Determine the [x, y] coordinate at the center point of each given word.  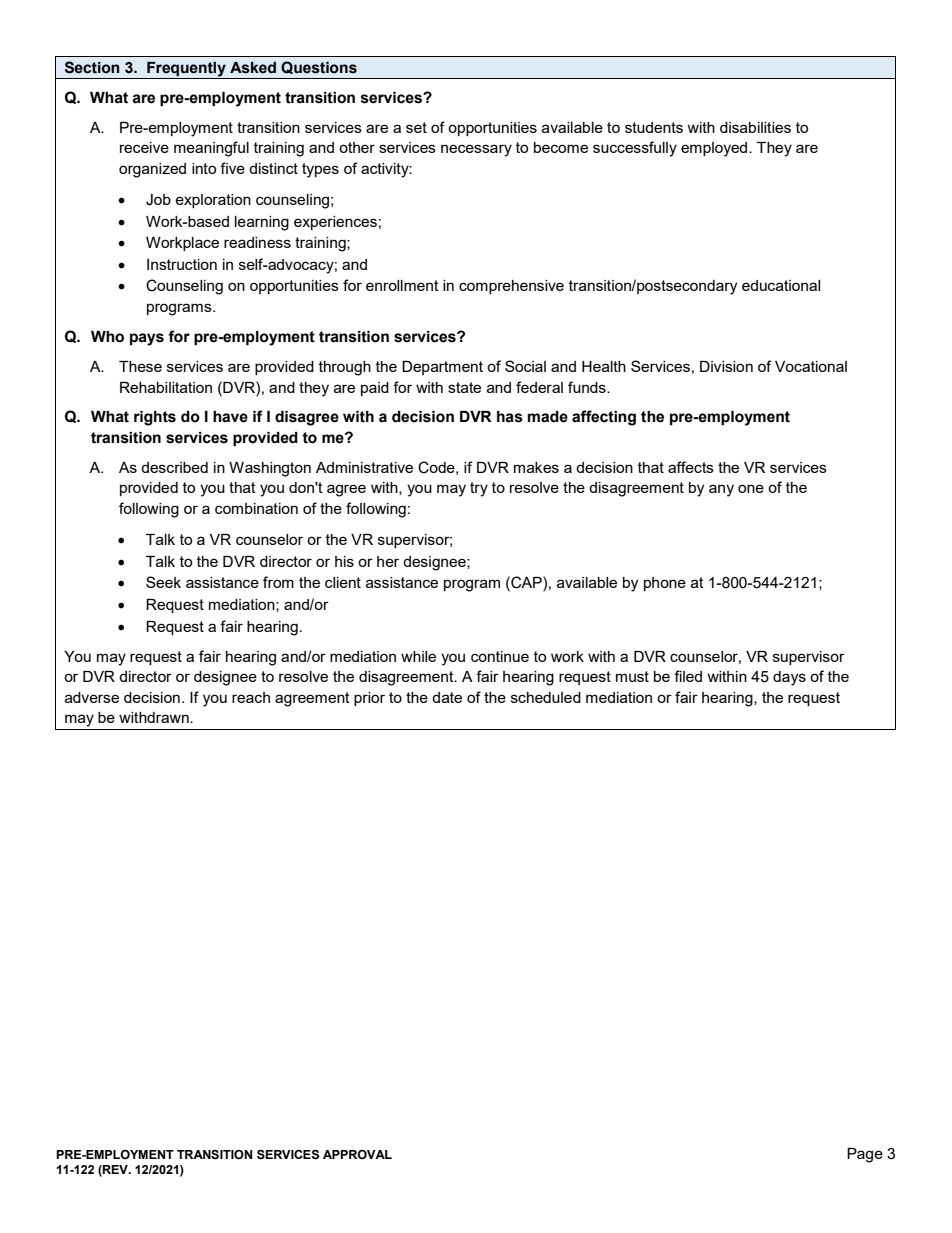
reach [251, 697]
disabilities [755, 127]
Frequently [186, 70]
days [789, 678]
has [510, 417]
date [447, 697]
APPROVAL [357, 1155]
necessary [476, 150]
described [174, 467]
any [721, 490]
